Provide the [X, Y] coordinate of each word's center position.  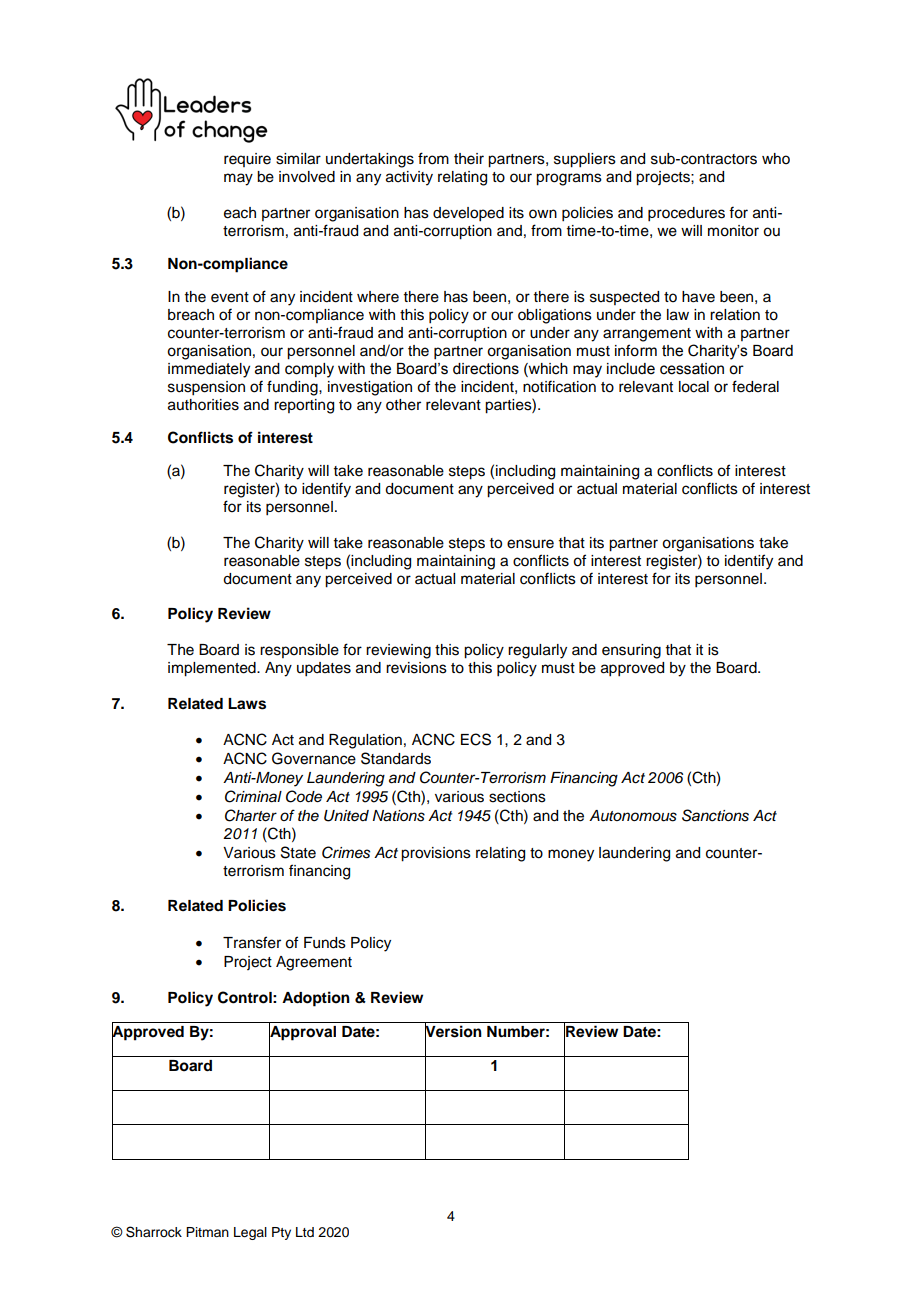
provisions [436, 854]
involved [307, 177]
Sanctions [715, 815]
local [694, 387]
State [298, 852]
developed [468, 214]
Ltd [305, 1232]
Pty [281, 1233]
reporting [304, 406]
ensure [530, 544]
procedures [686, 214]
